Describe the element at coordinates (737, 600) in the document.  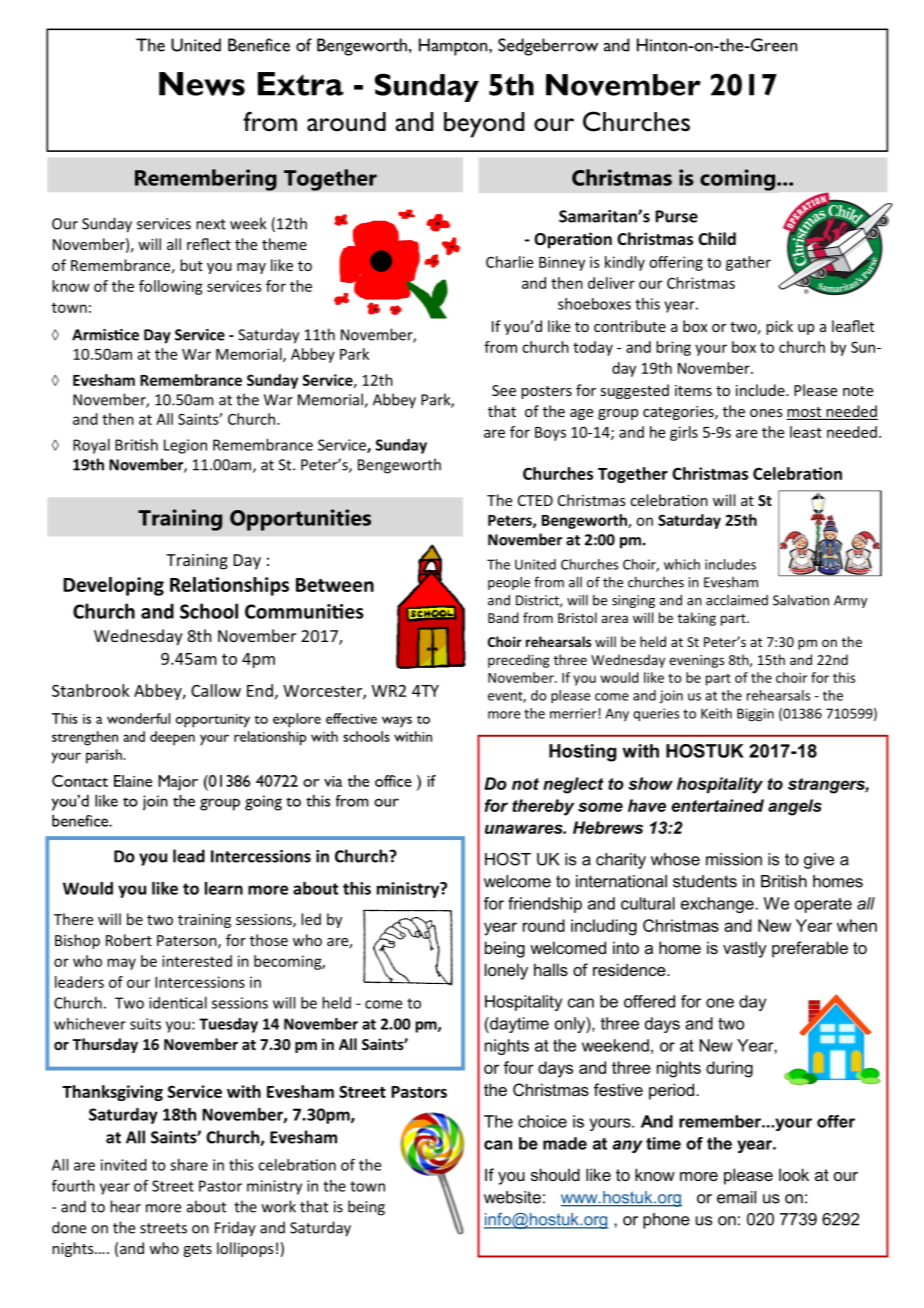
I see `acclaimed` at that location.
